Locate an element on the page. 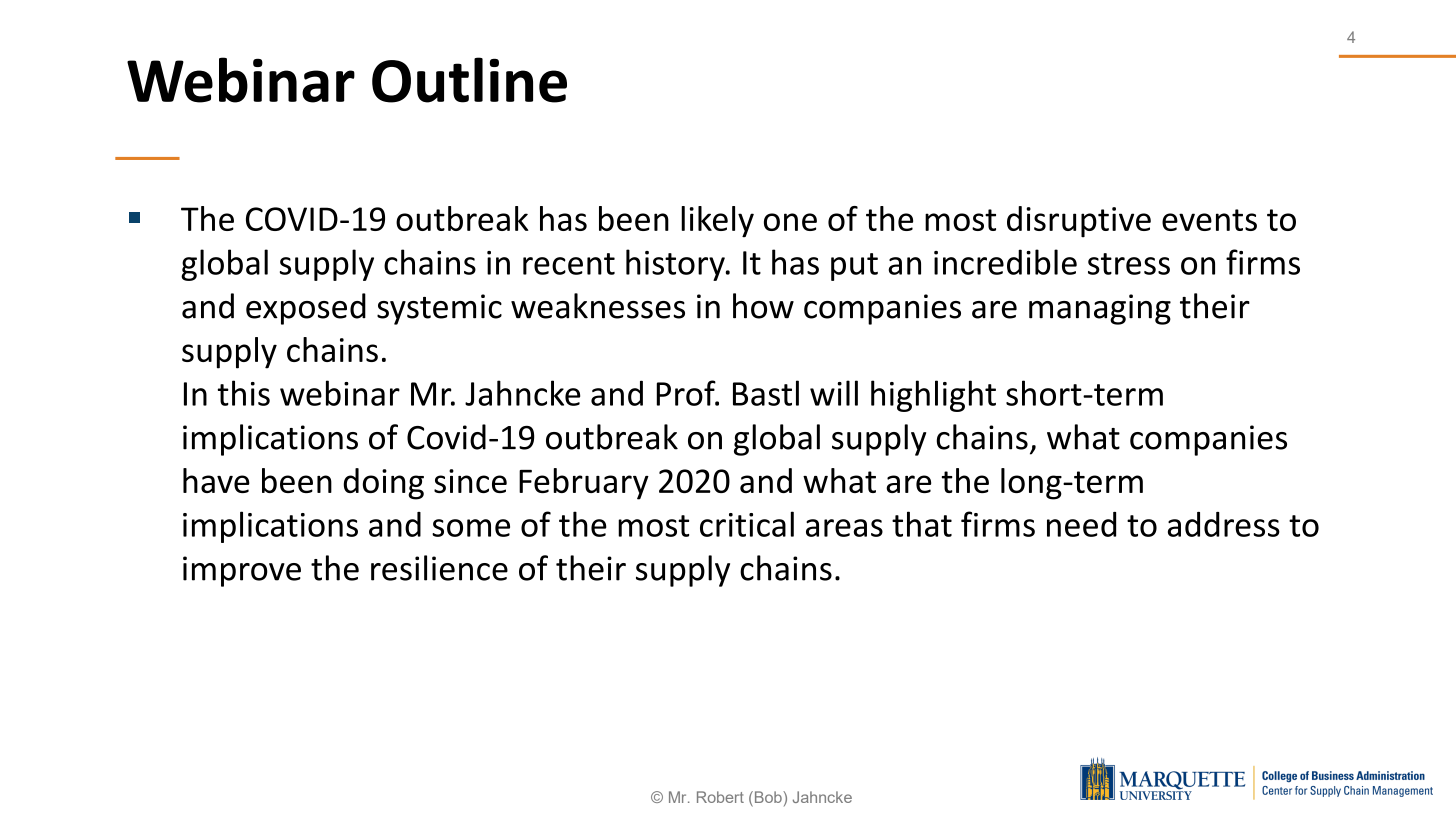 Image resolution: width=1456 pixels, height=819 pixels. Outline is located at coordinates (469, 80).
